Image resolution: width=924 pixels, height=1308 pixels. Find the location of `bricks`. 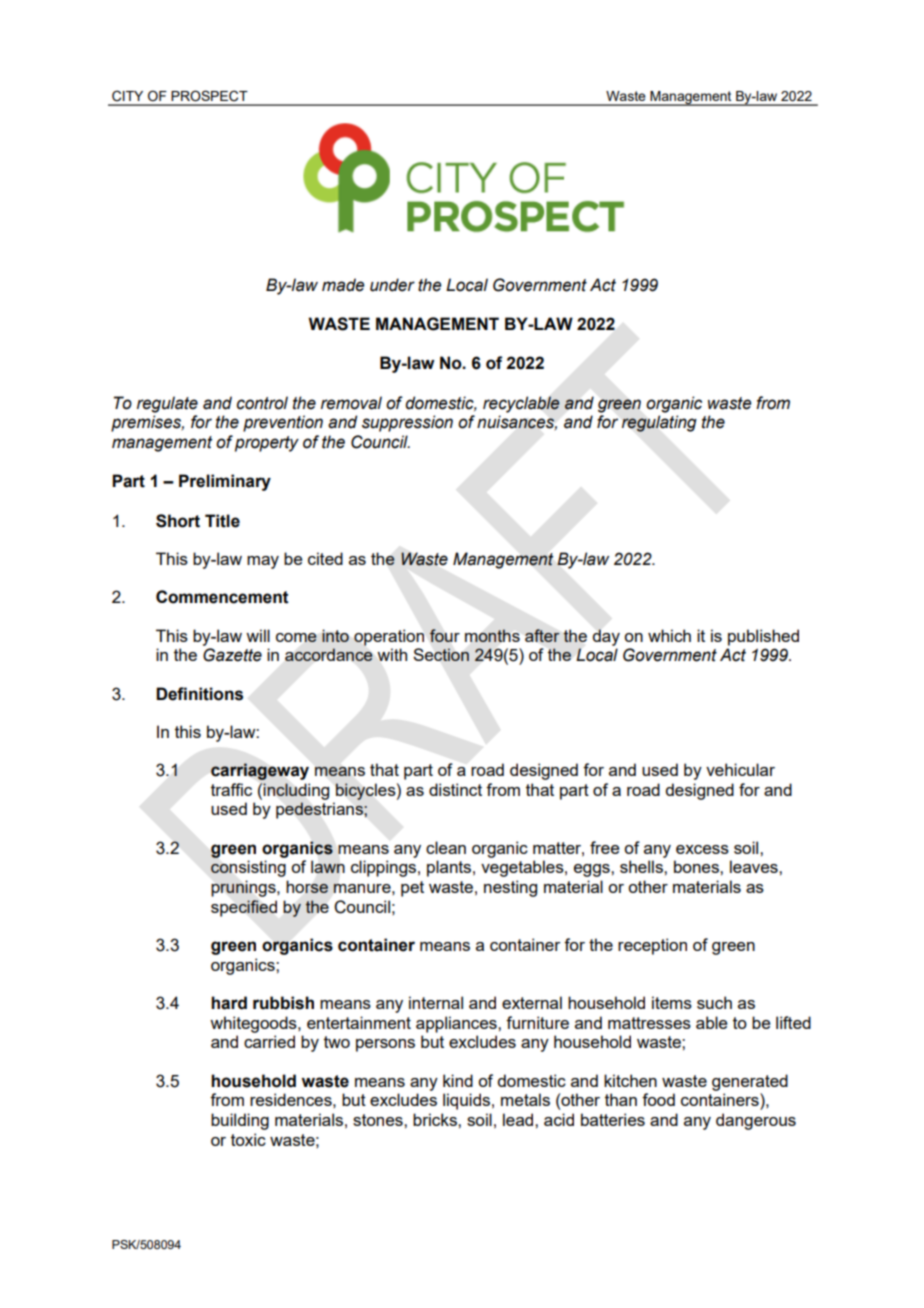

bricks is located at coordinates (436, 1119).
